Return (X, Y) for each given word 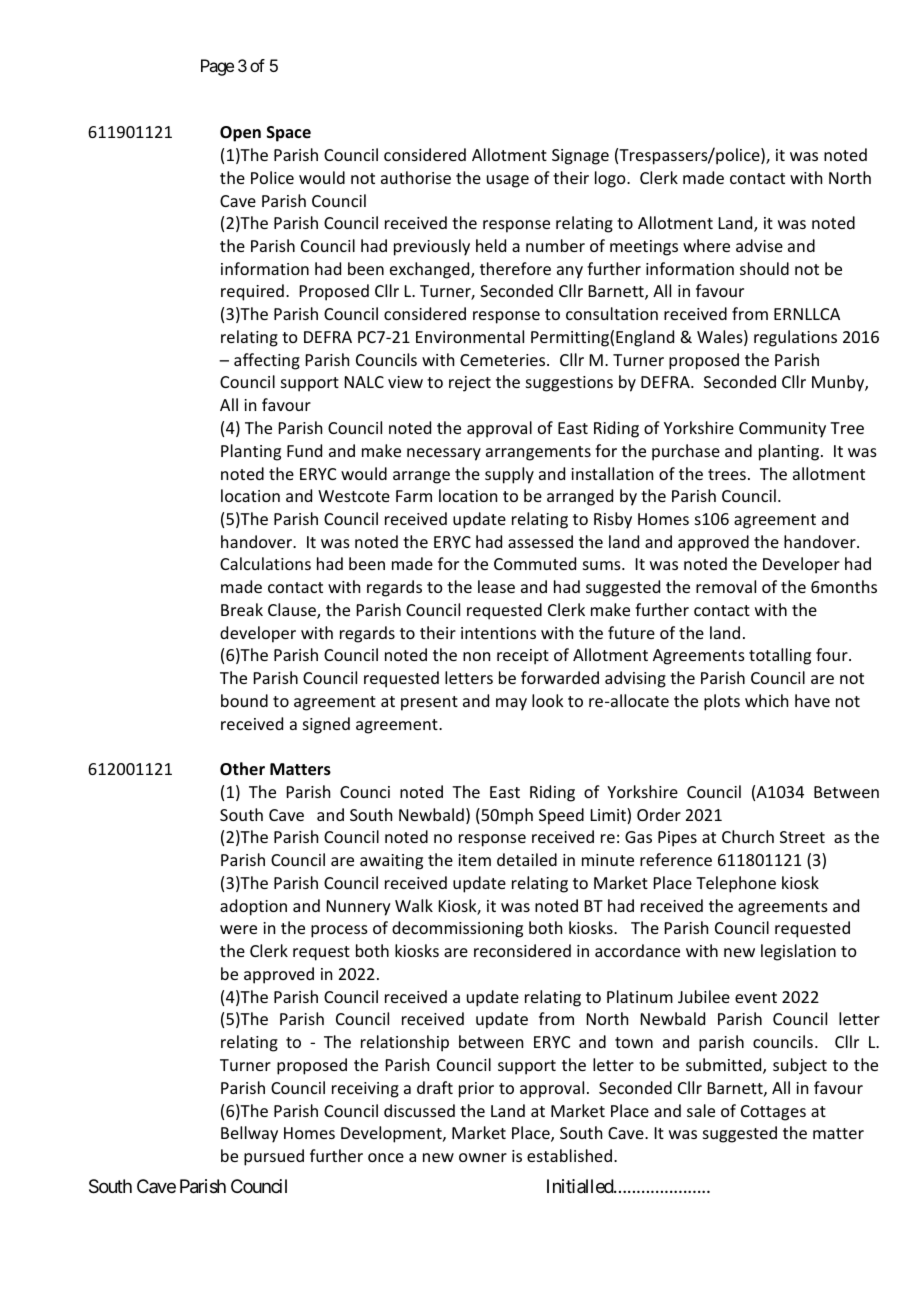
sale (701, 1110)
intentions (498, 633)
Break (242, 609)
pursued (274, 1157)
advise (759, 245)
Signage (580, 157)
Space (289, 134)
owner (483, 1157)
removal (726, 586)
